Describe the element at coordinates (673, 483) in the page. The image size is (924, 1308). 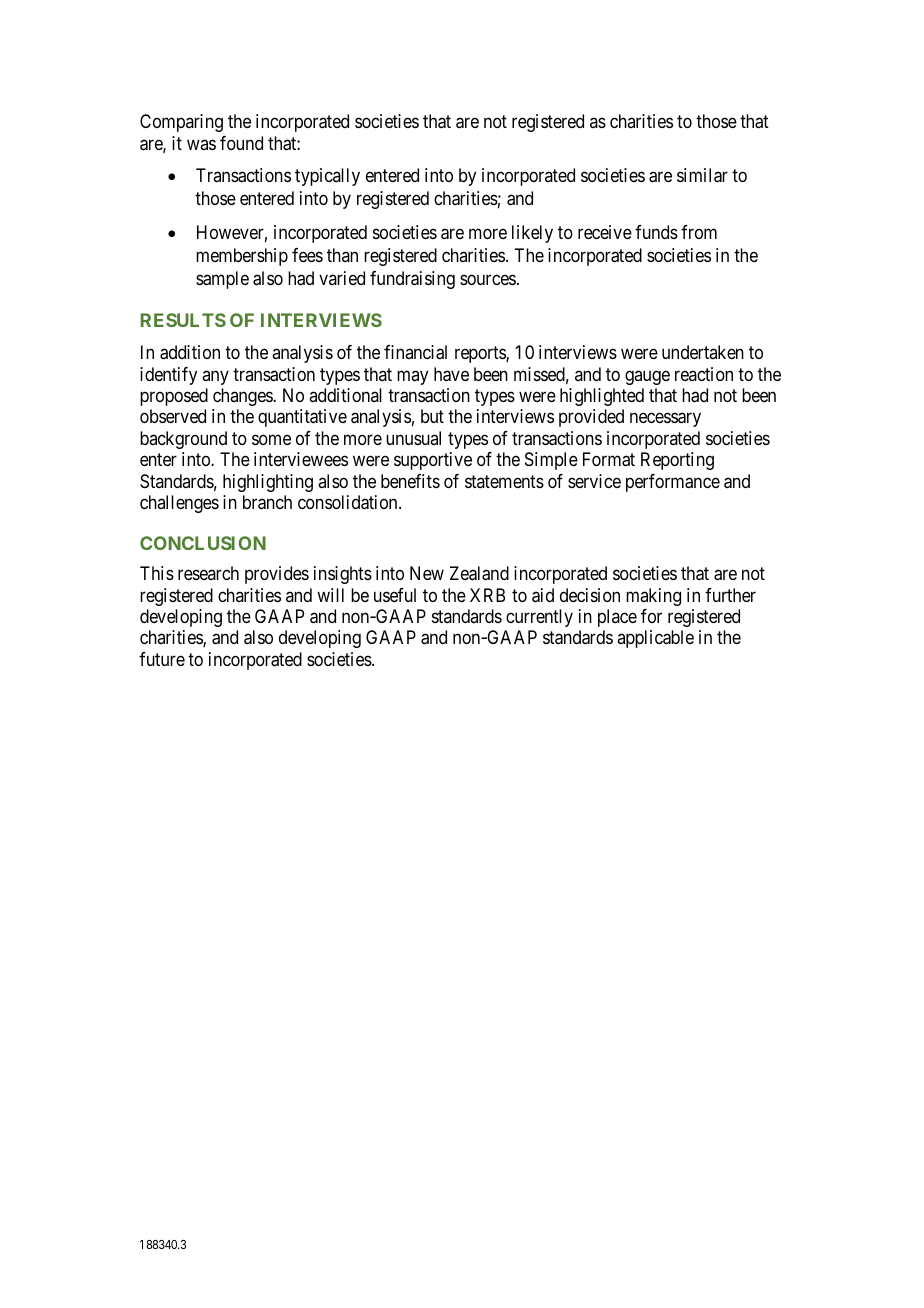
I see `performance` at that location.
